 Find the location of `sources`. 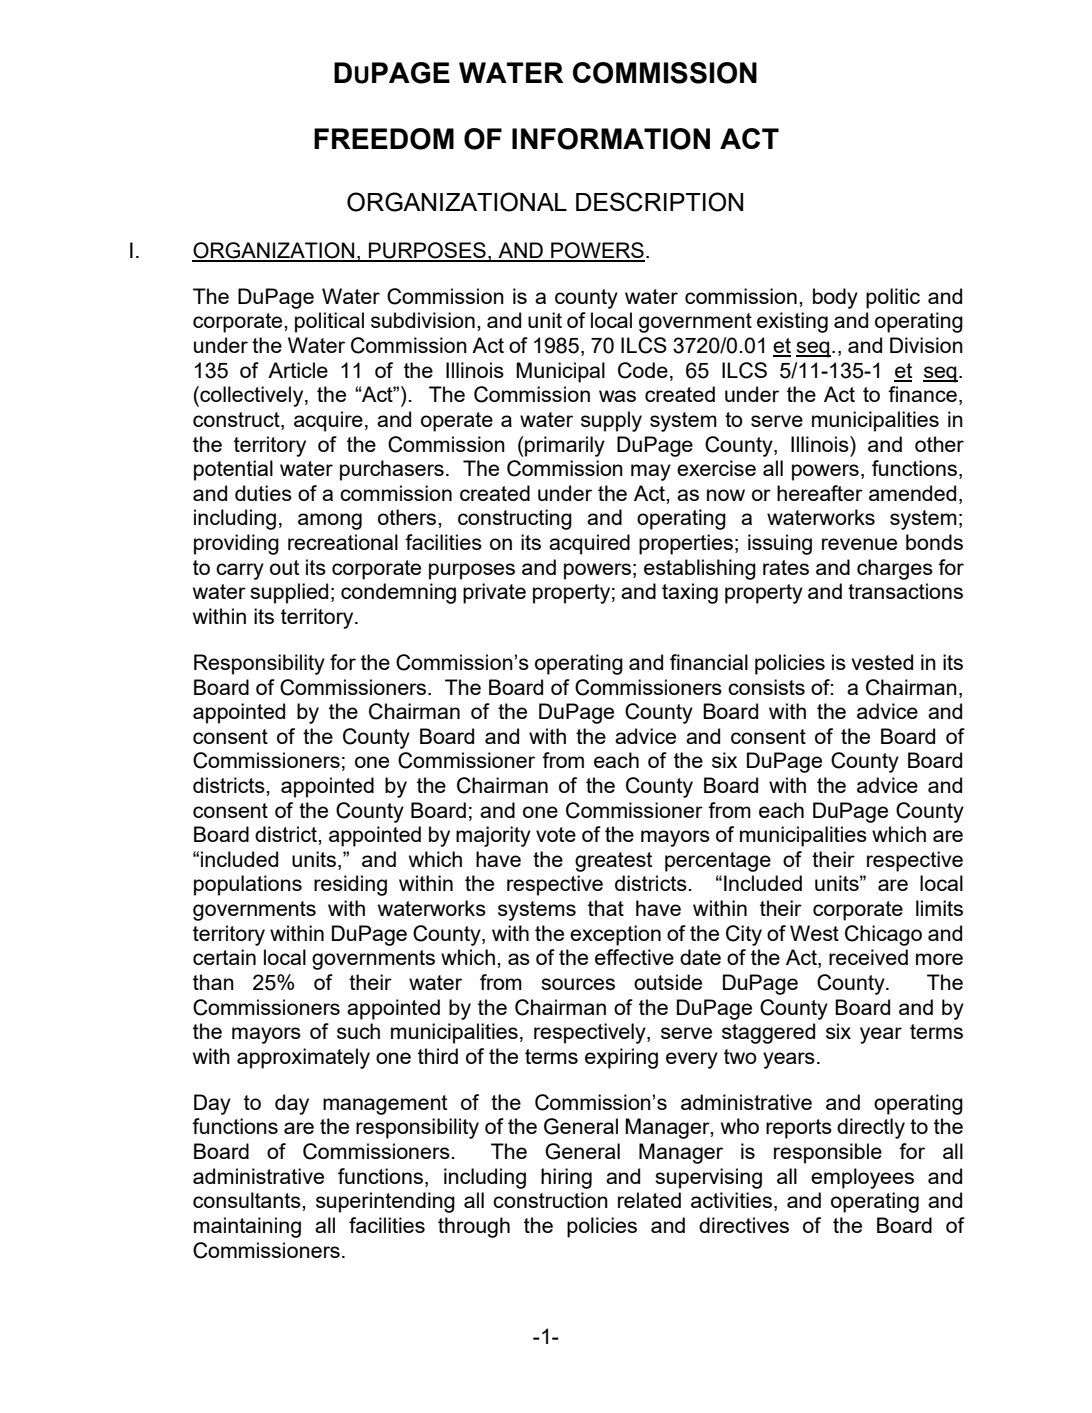

sources is located at coordinates (578, 984).
